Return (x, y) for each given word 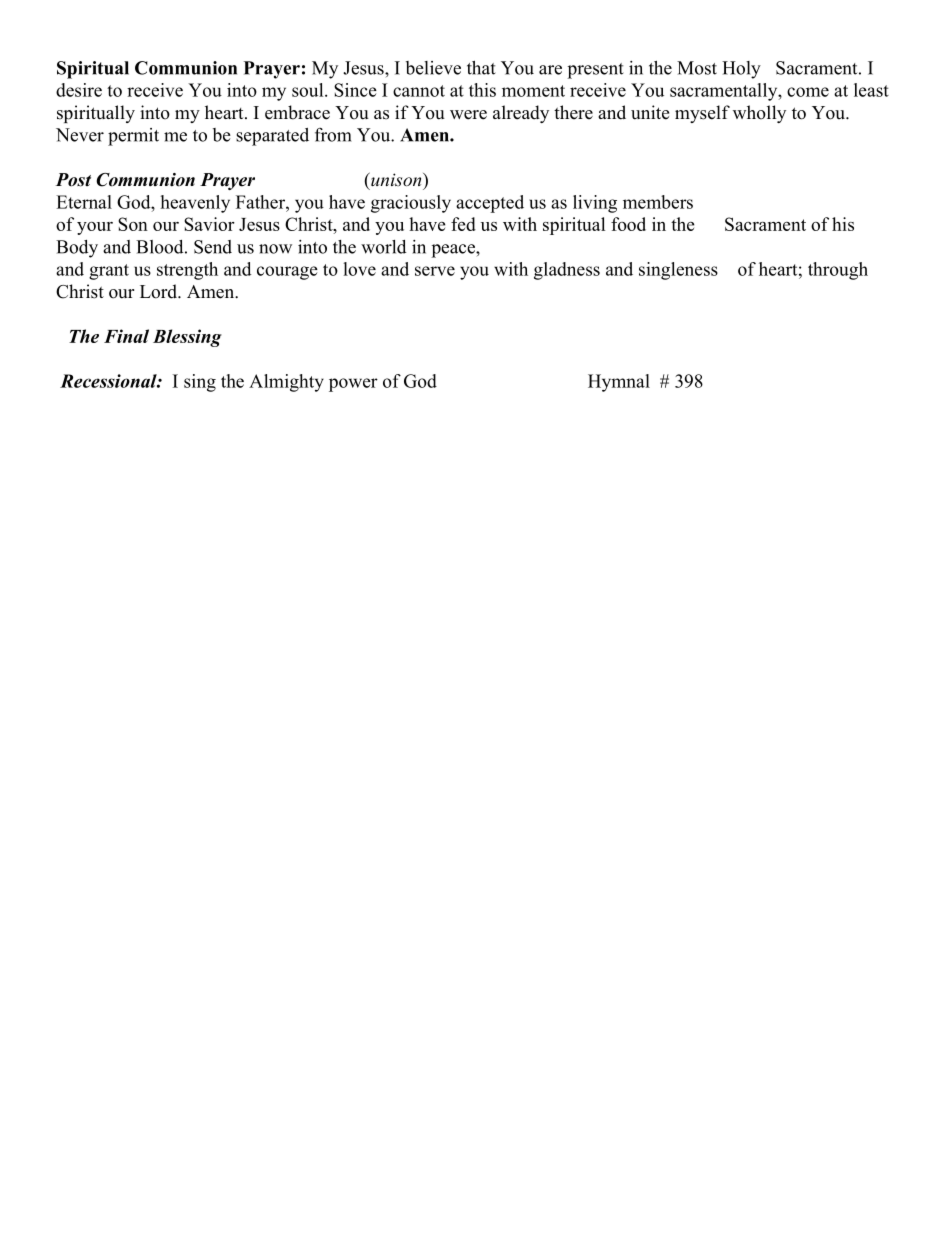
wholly (759, 114)
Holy (741, 70)
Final (126, 336)
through (838, 271)
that (481, 68)
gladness (567, 271)
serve (435, 271)
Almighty (286, 383)
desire (79, 90)
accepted (490, 204)
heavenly (195, 204)
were (468, 115)
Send (213, 247)
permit (133, 137)
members (658, 202)
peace (454, 251)
